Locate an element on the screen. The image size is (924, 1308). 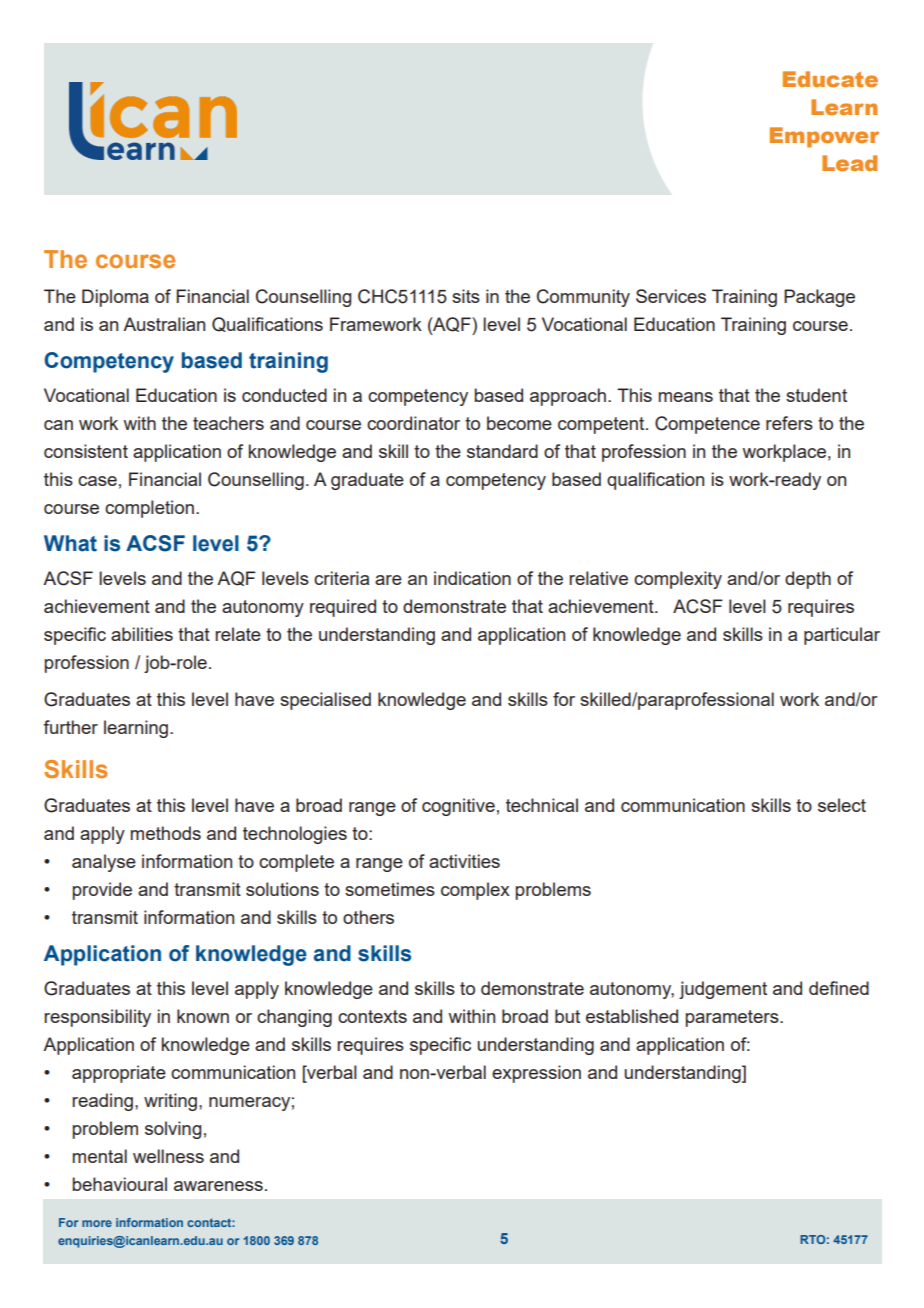
indication is located at coordinates (472, 578).
